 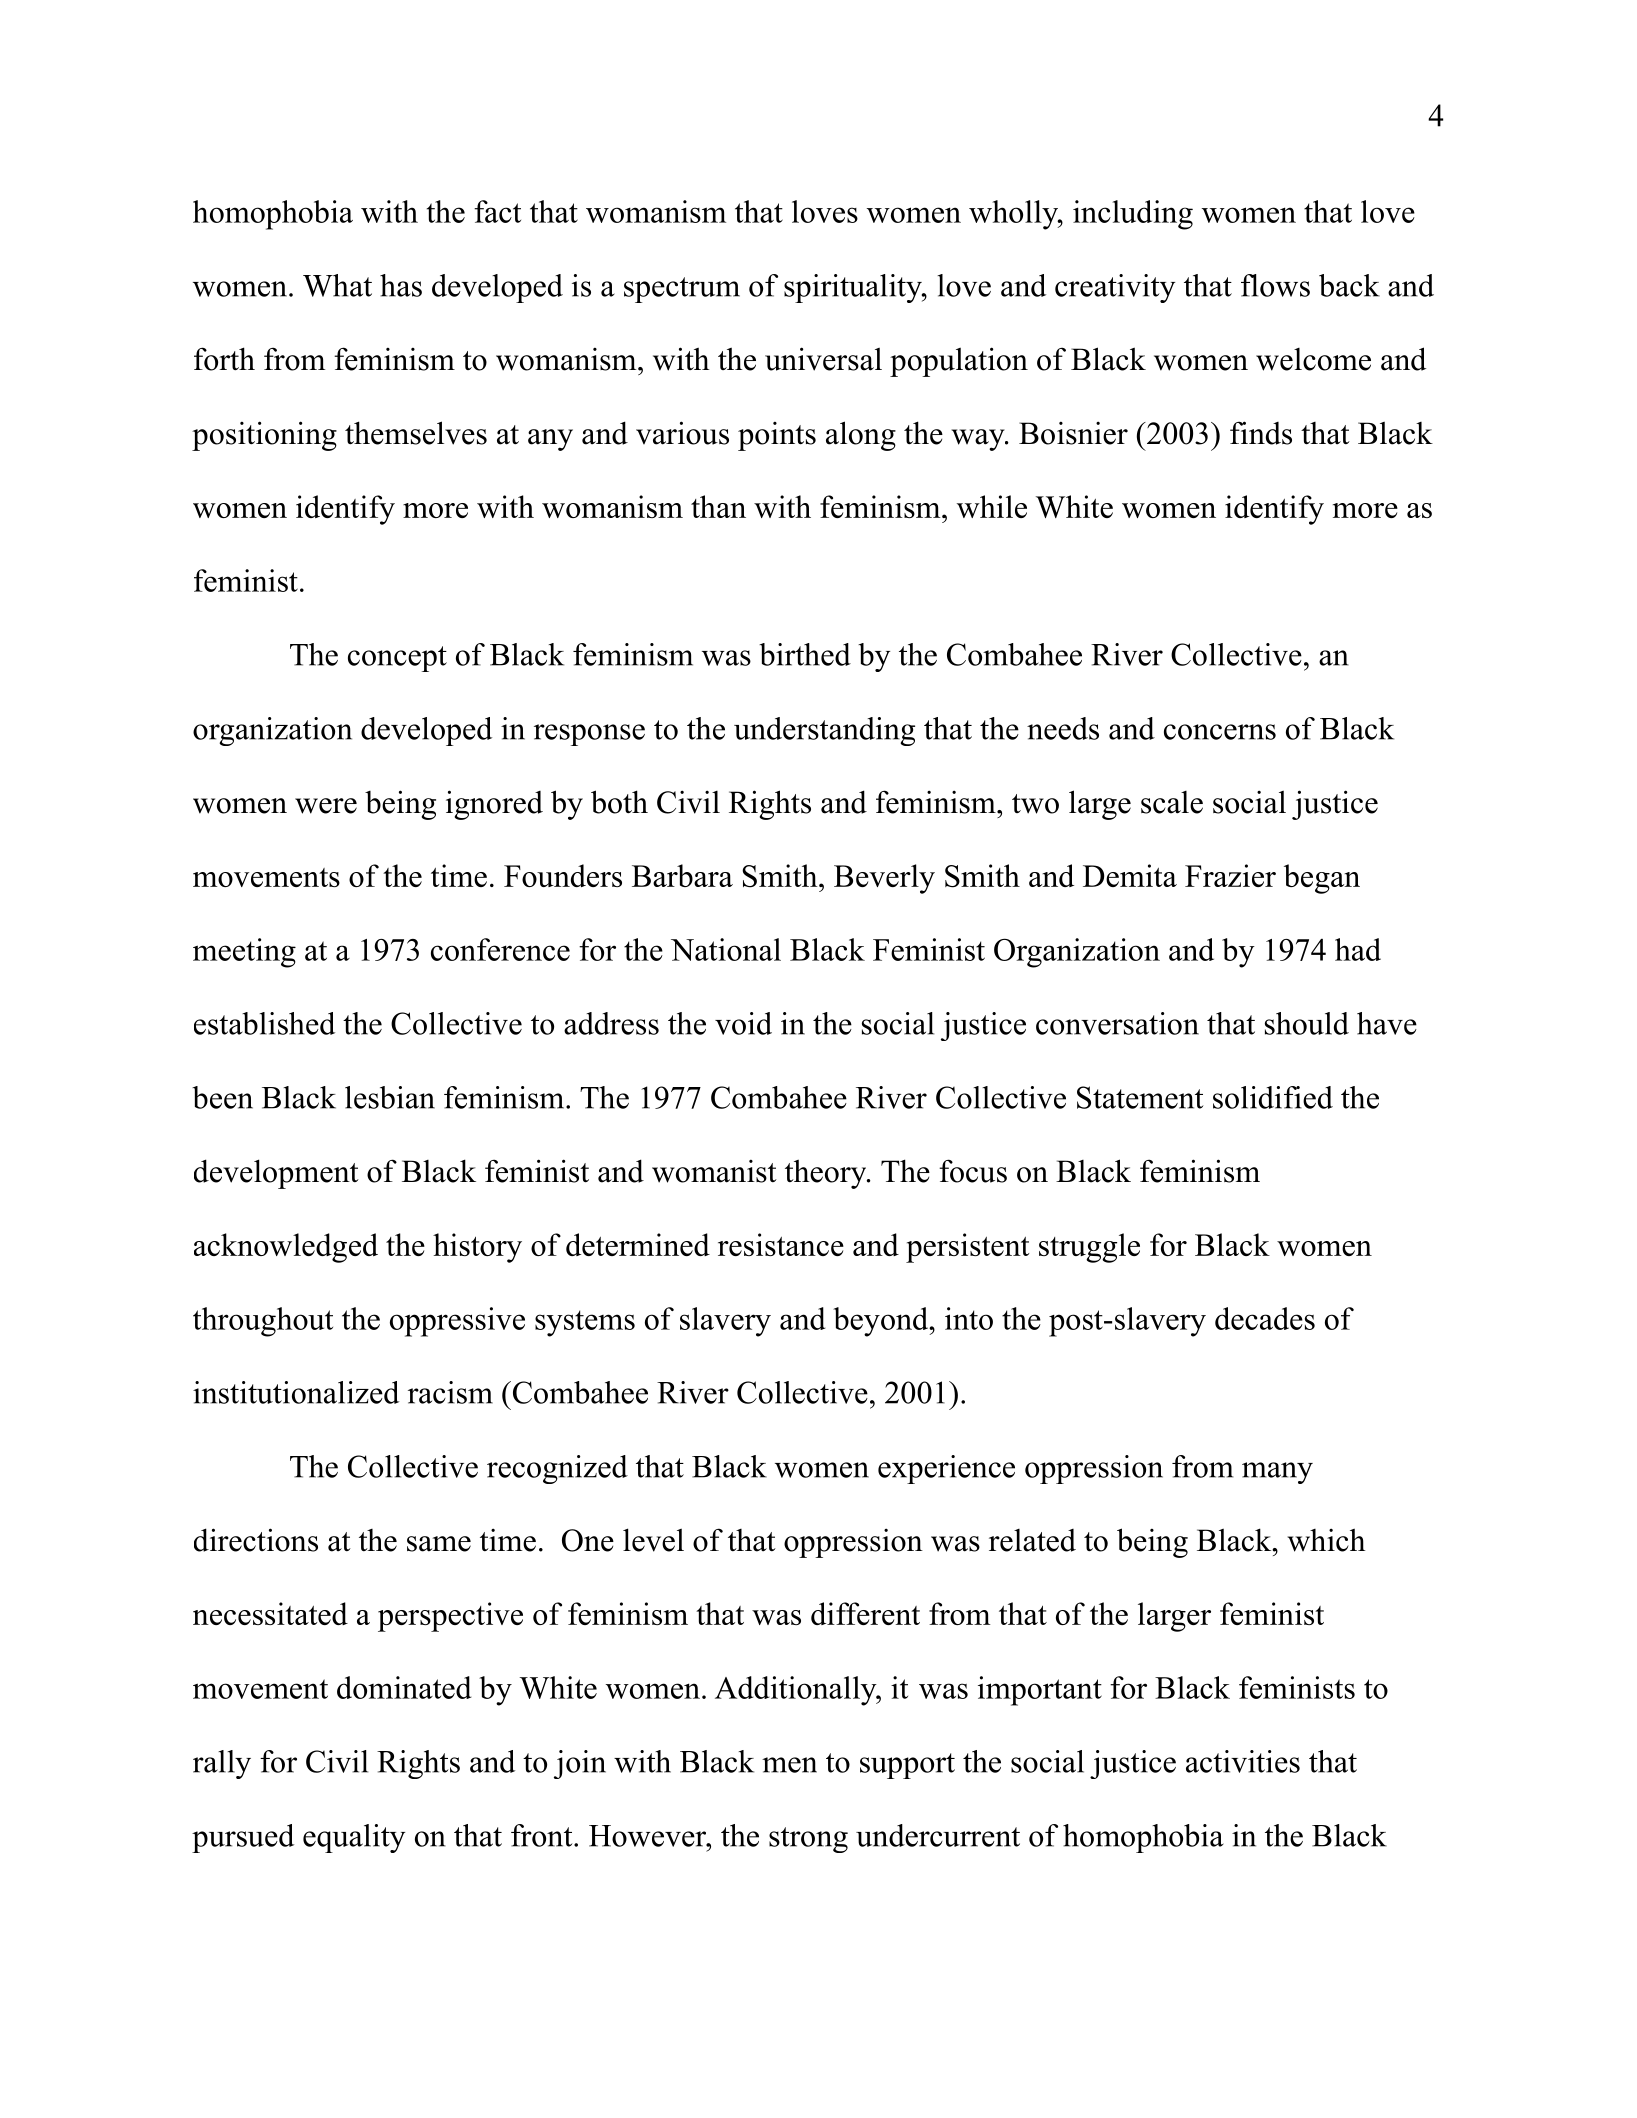 I want to click on void, so click(x=743, y=1023).
